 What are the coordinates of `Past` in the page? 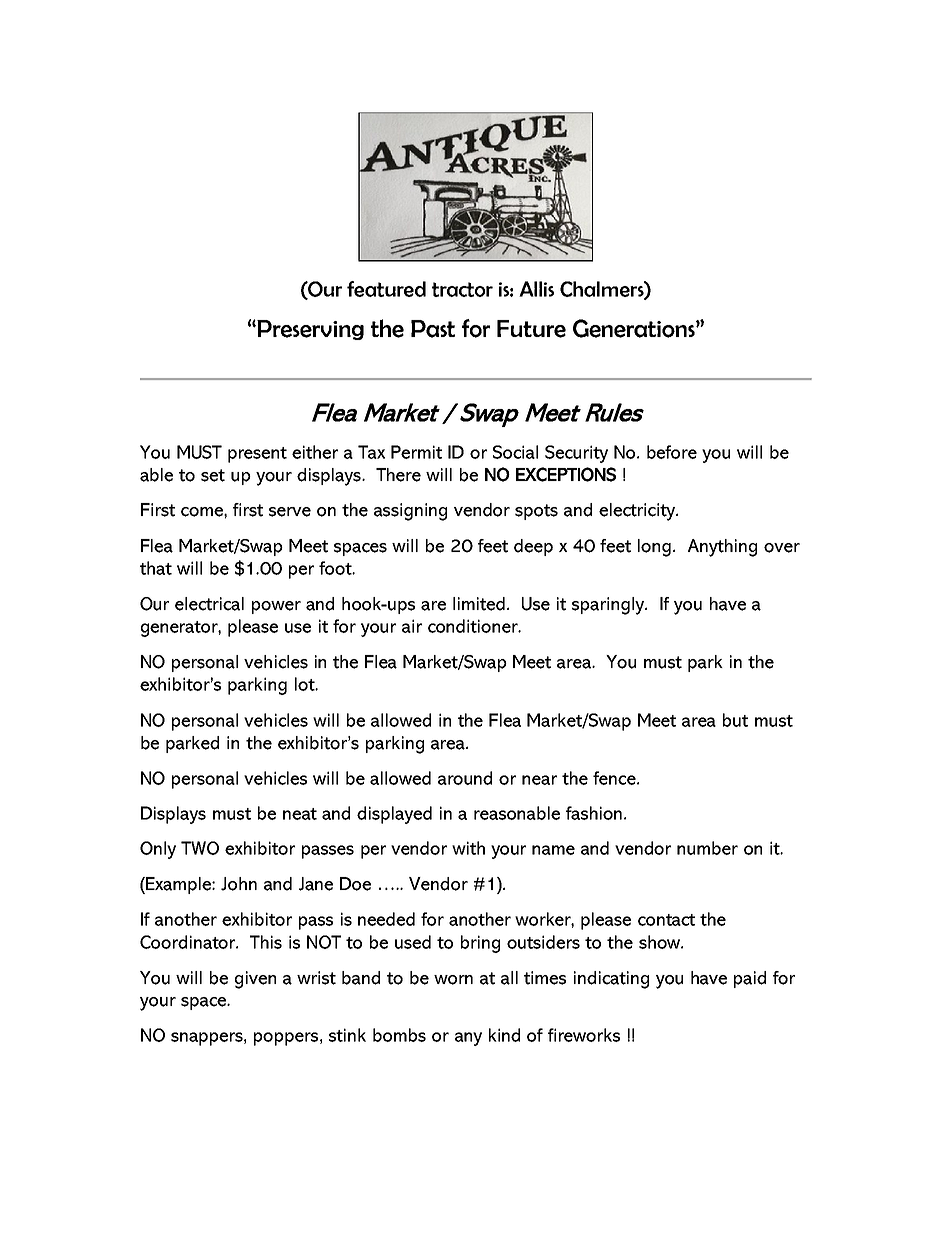 It's located at (433, 329).
